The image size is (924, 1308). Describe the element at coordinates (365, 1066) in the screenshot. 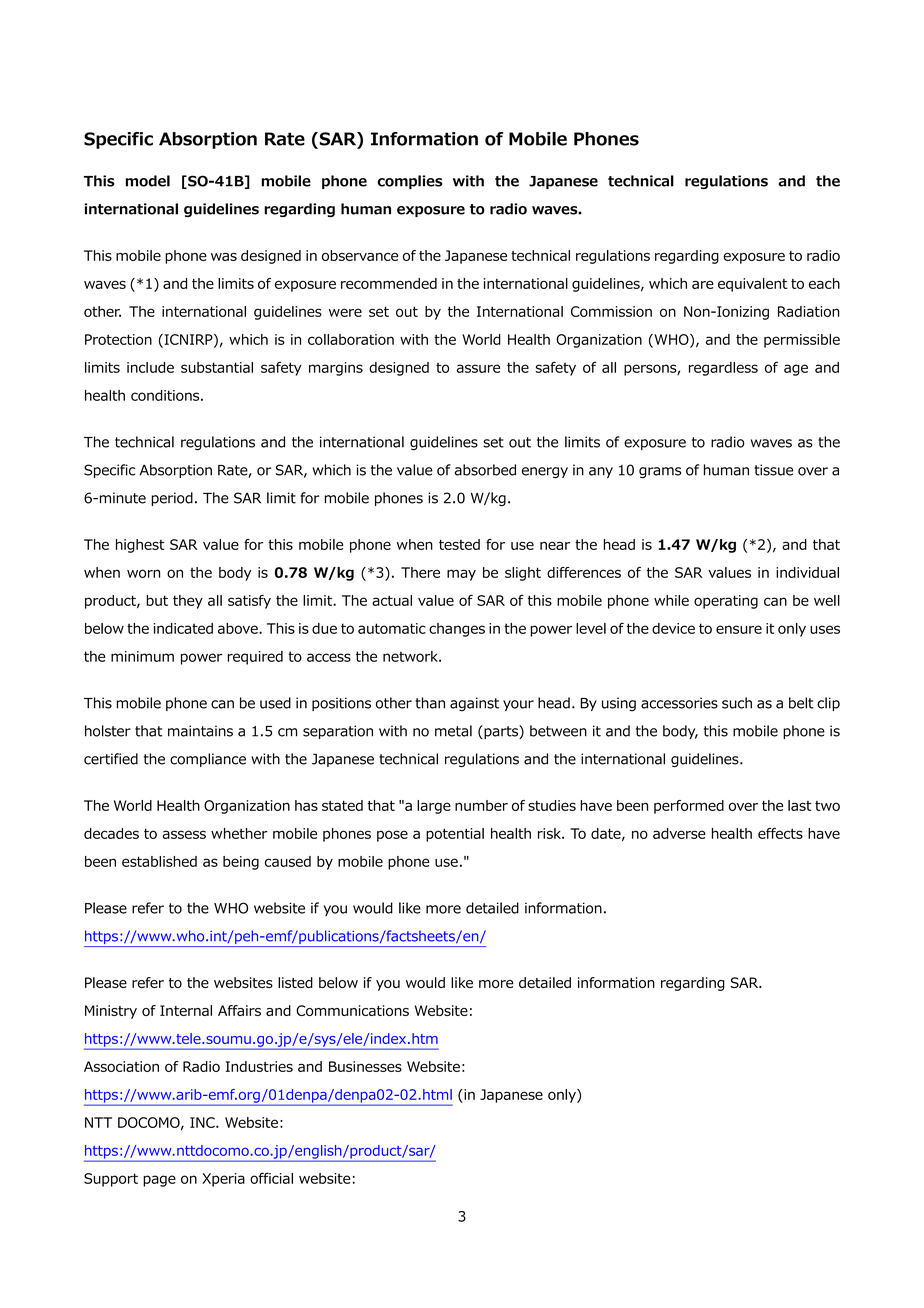

I see `Businesses` at that location.
